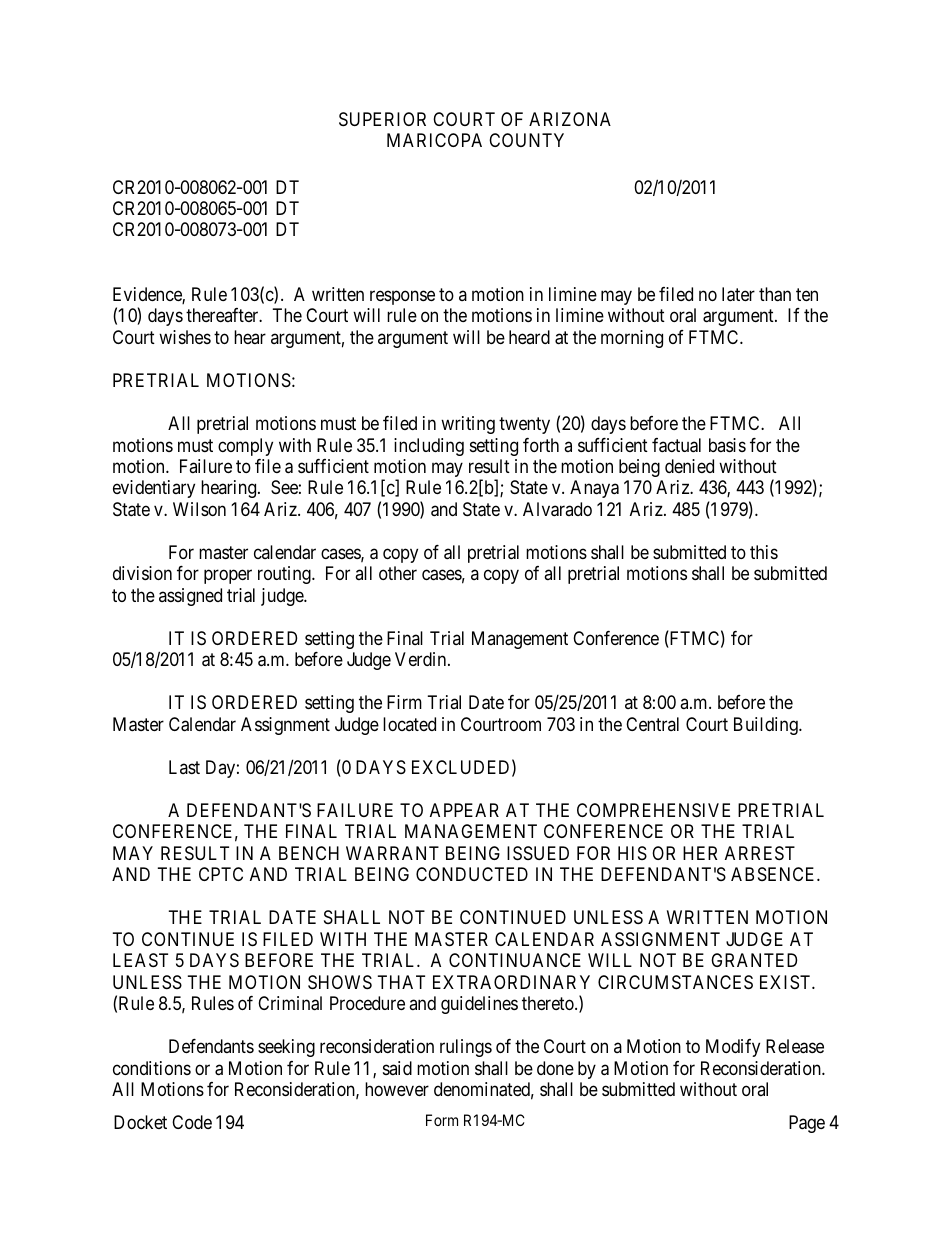 This page has width=952, height=1233. Describe the element at coordinates (192, 1122) in the page. I see `Code` at that location.
